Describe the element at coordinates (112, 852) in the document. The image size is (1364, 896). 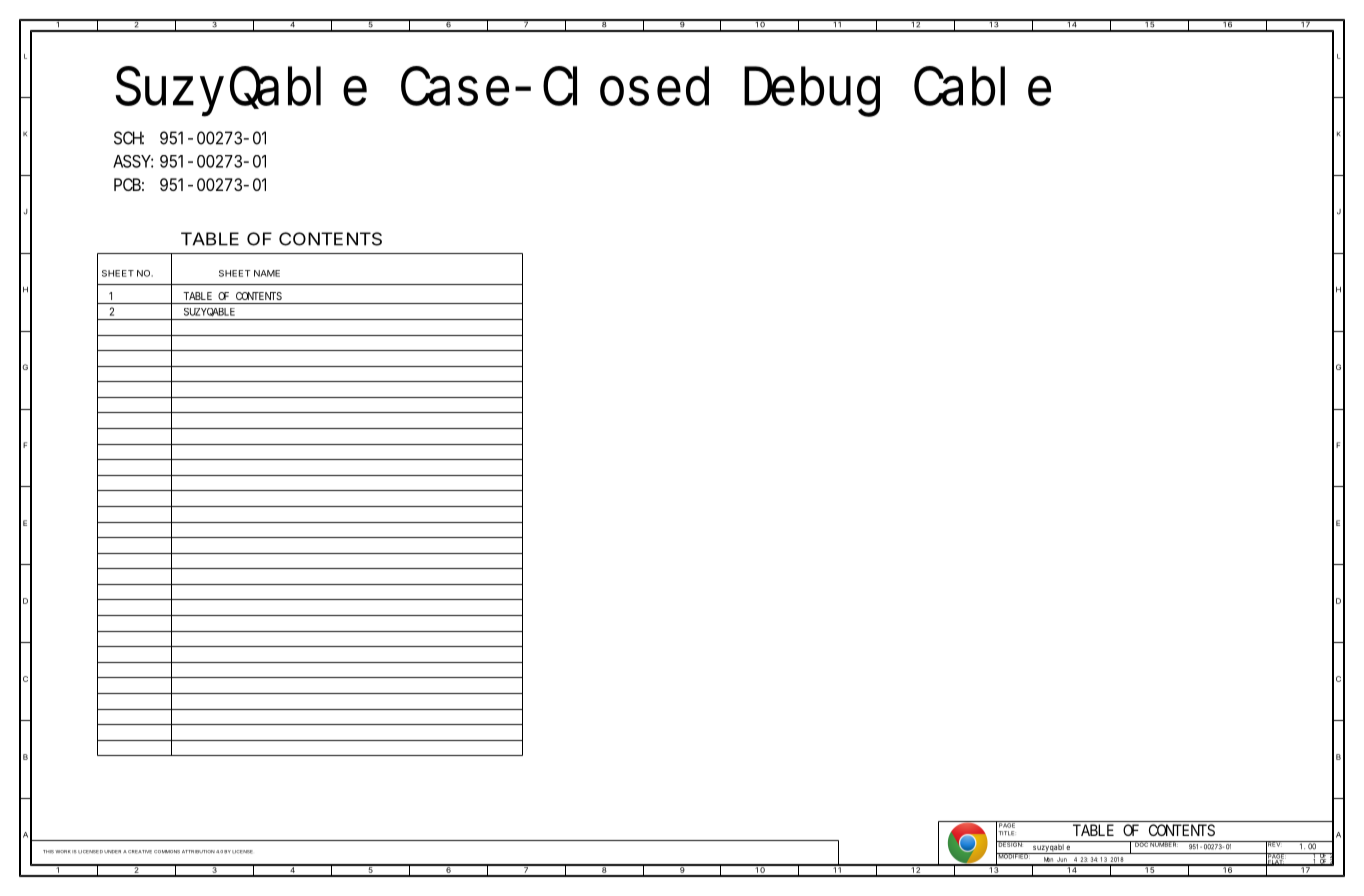
I see `UNDER` at that location.
